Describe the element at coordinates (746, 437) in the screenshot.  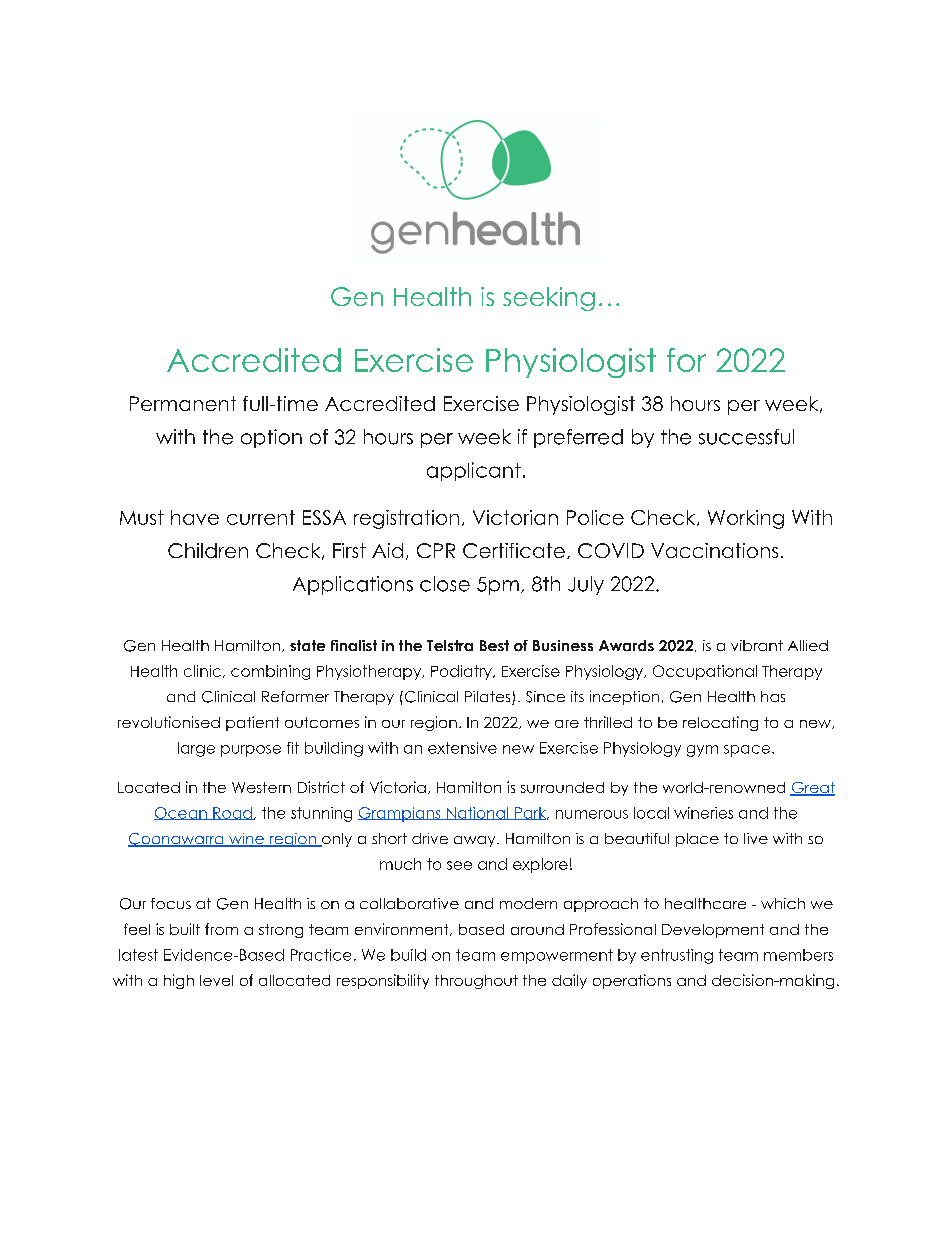
I see `successful` at that location.
